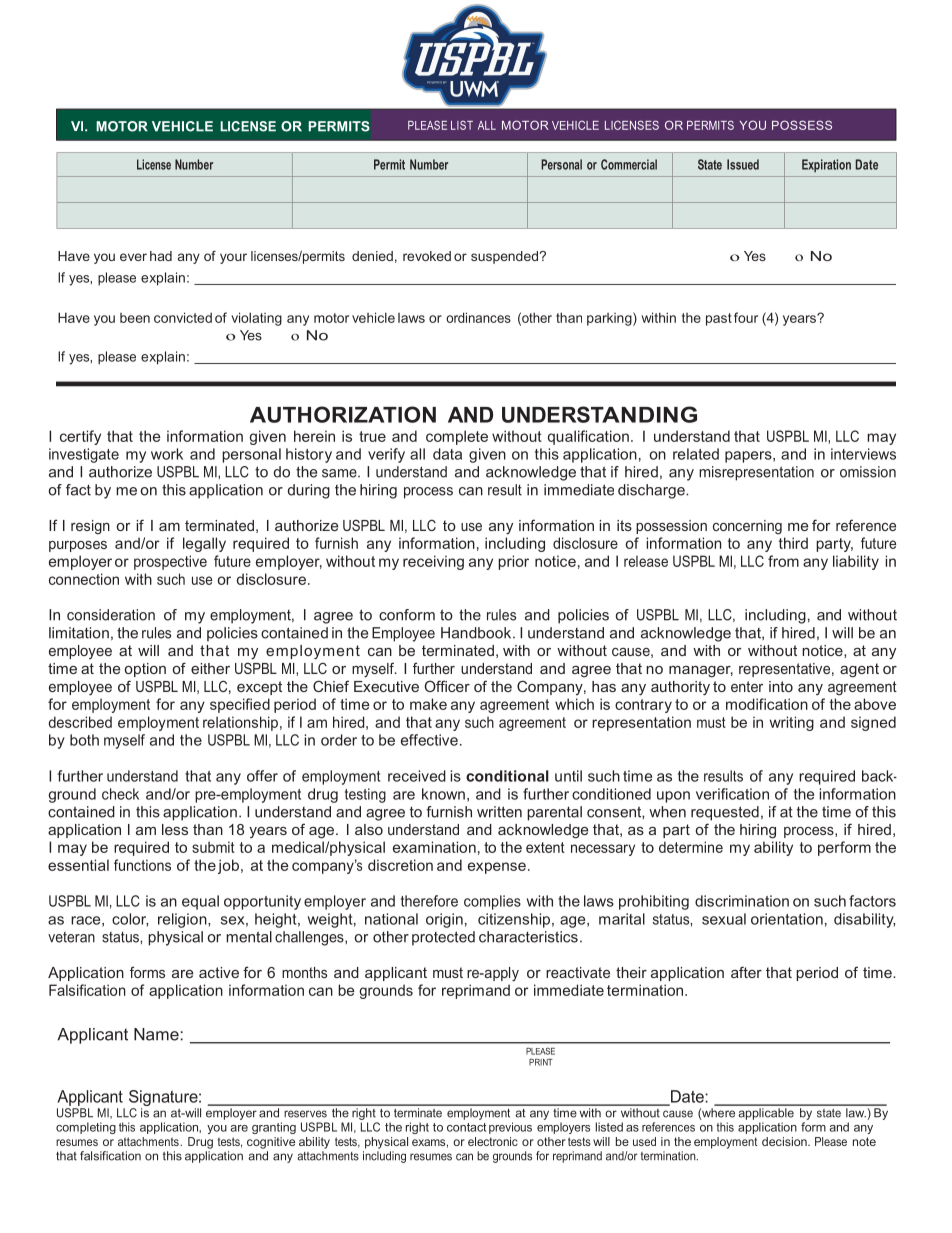  What do you see at coordinates (145, 670) in the document?
I see `option` at bounding box center [145, 670].
